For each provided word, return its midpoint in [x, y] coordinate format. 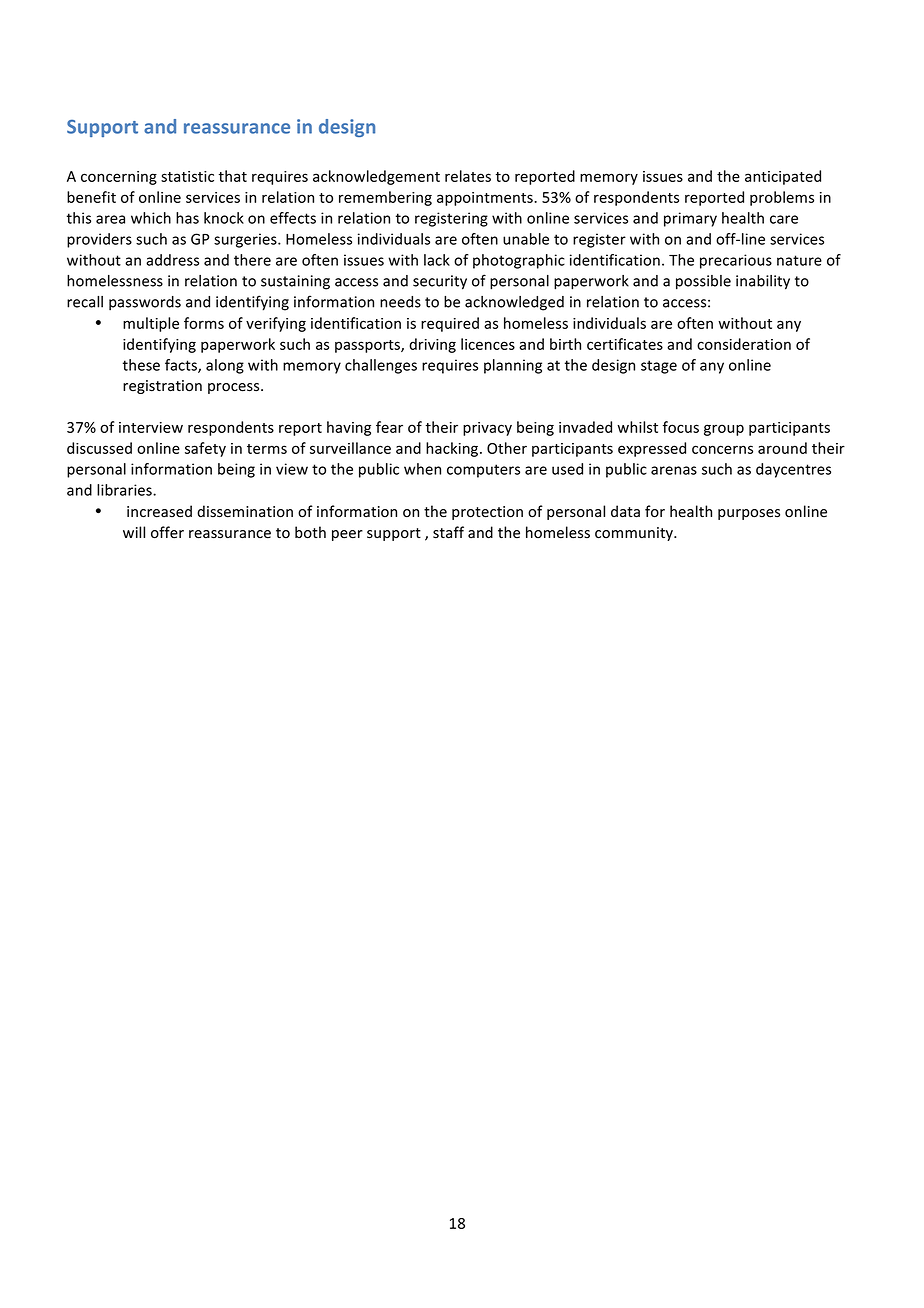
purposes [749, 514]
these [141, 365]
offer [167, 532]
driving [432, 345]
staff [448, 532]
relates [468, 176]
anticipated [783, 177]
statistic [187, 176]
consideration [744, 344]
